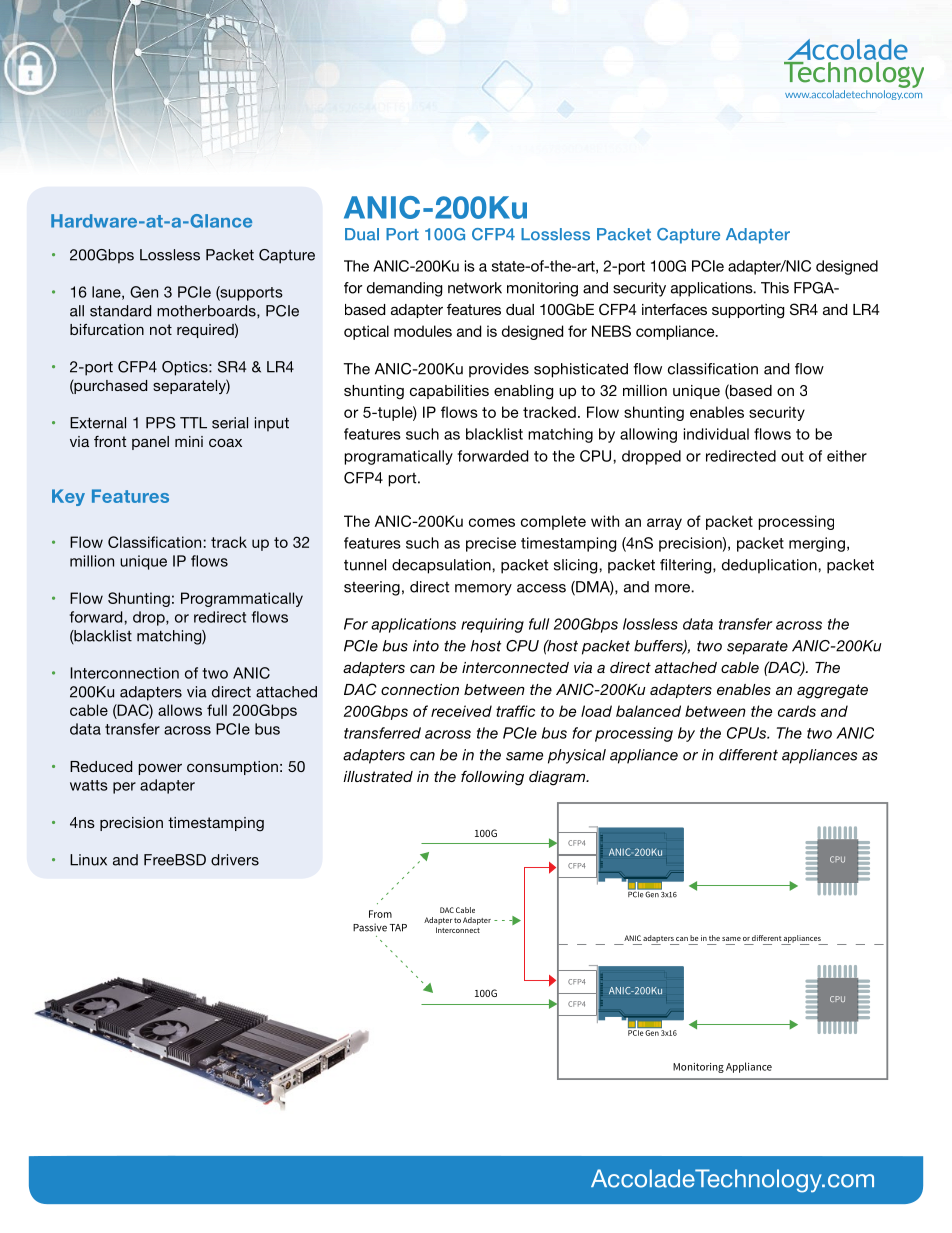  Describe the element at coordinates (673, 588) in the image. I see `more` at that location.
